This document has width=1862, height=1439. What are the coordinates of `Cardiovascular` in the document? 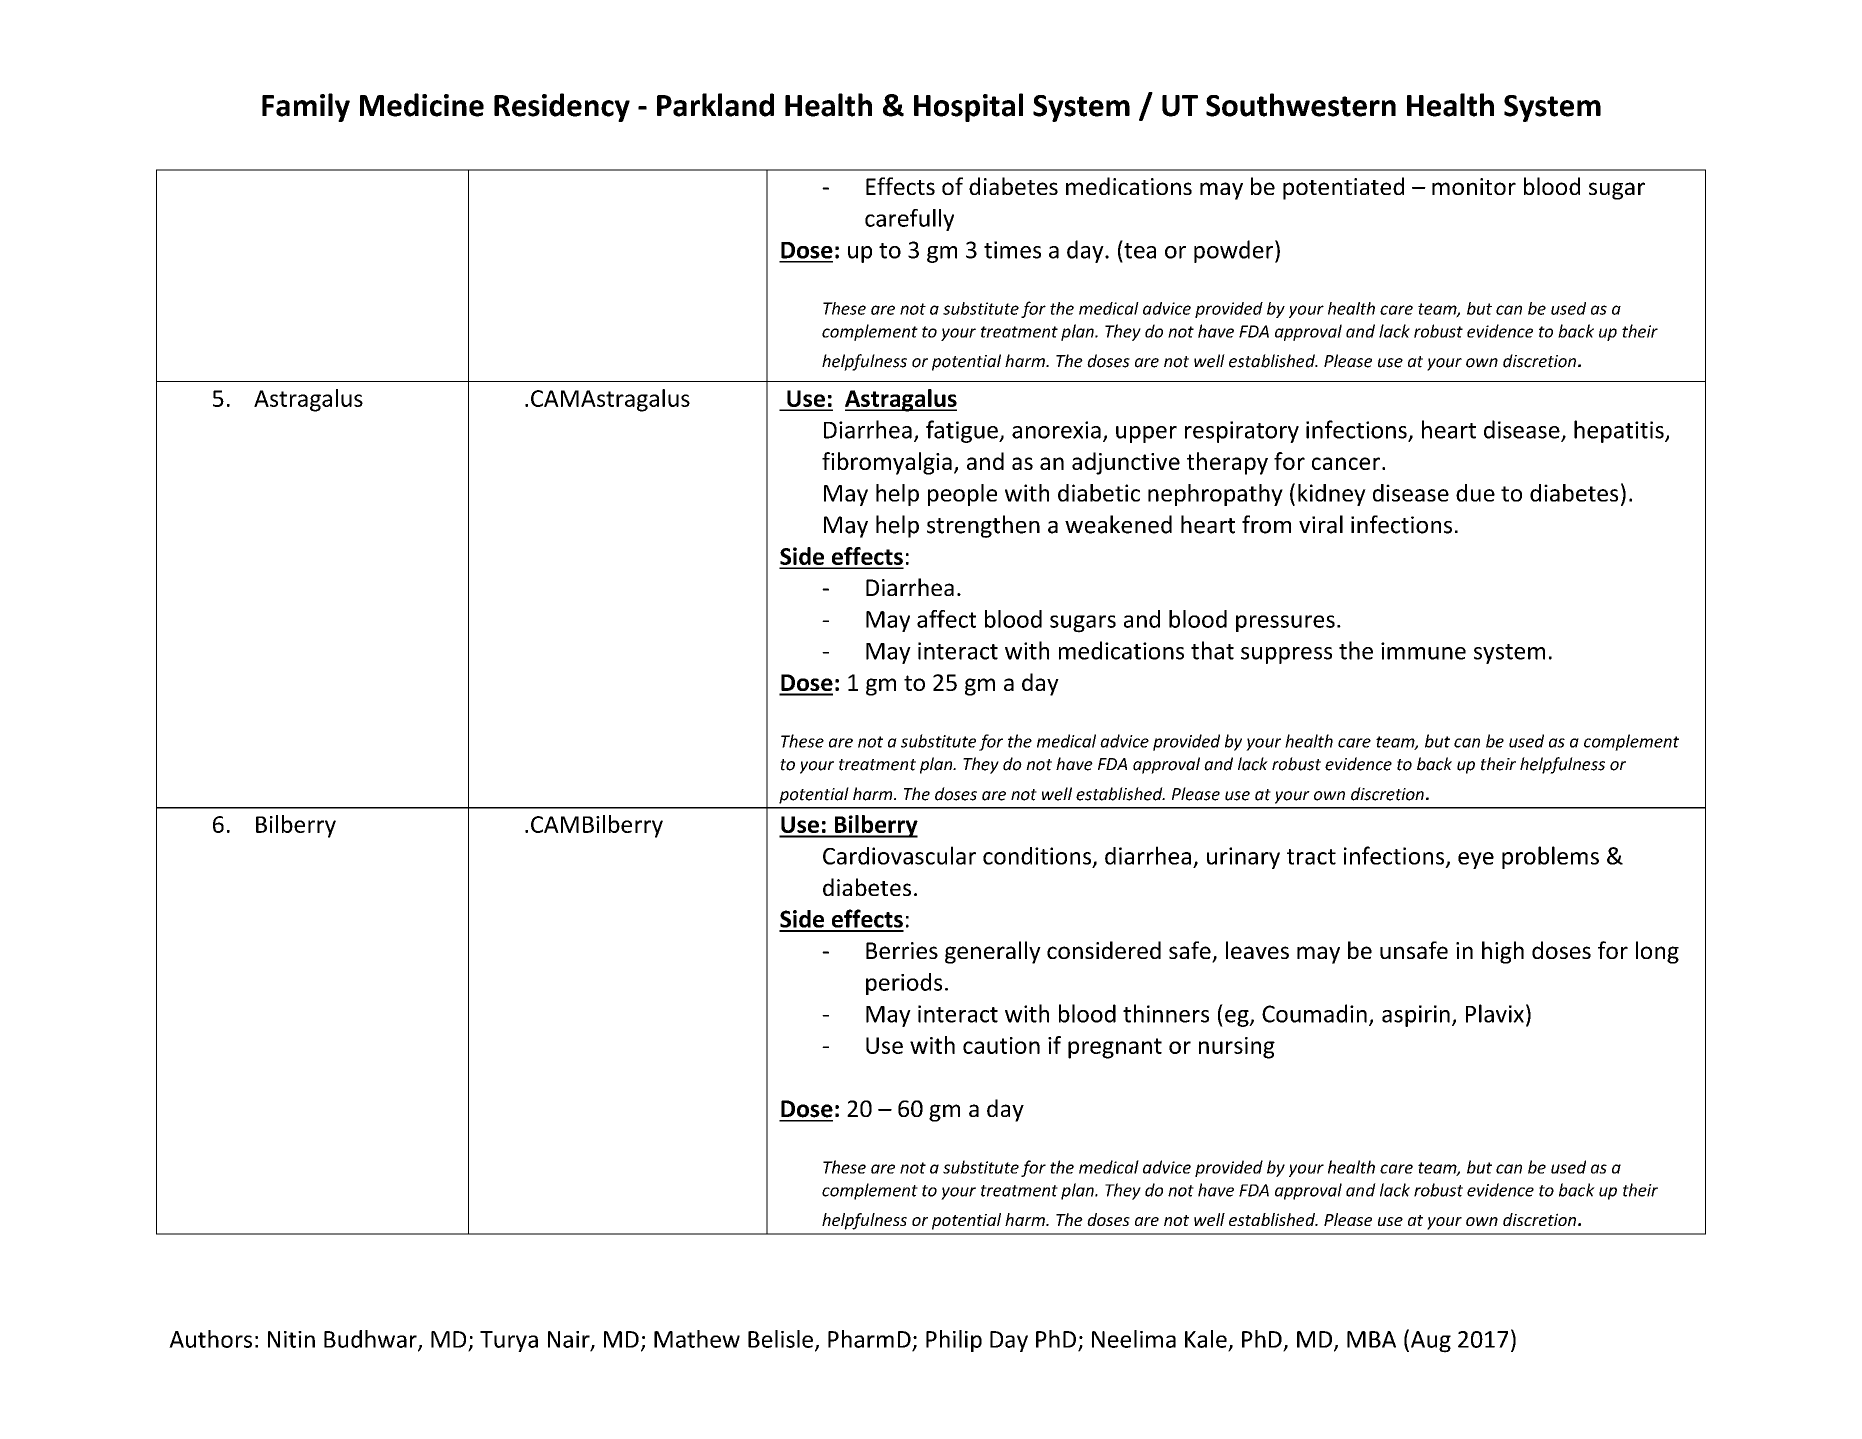 It's located at (899, 855).
